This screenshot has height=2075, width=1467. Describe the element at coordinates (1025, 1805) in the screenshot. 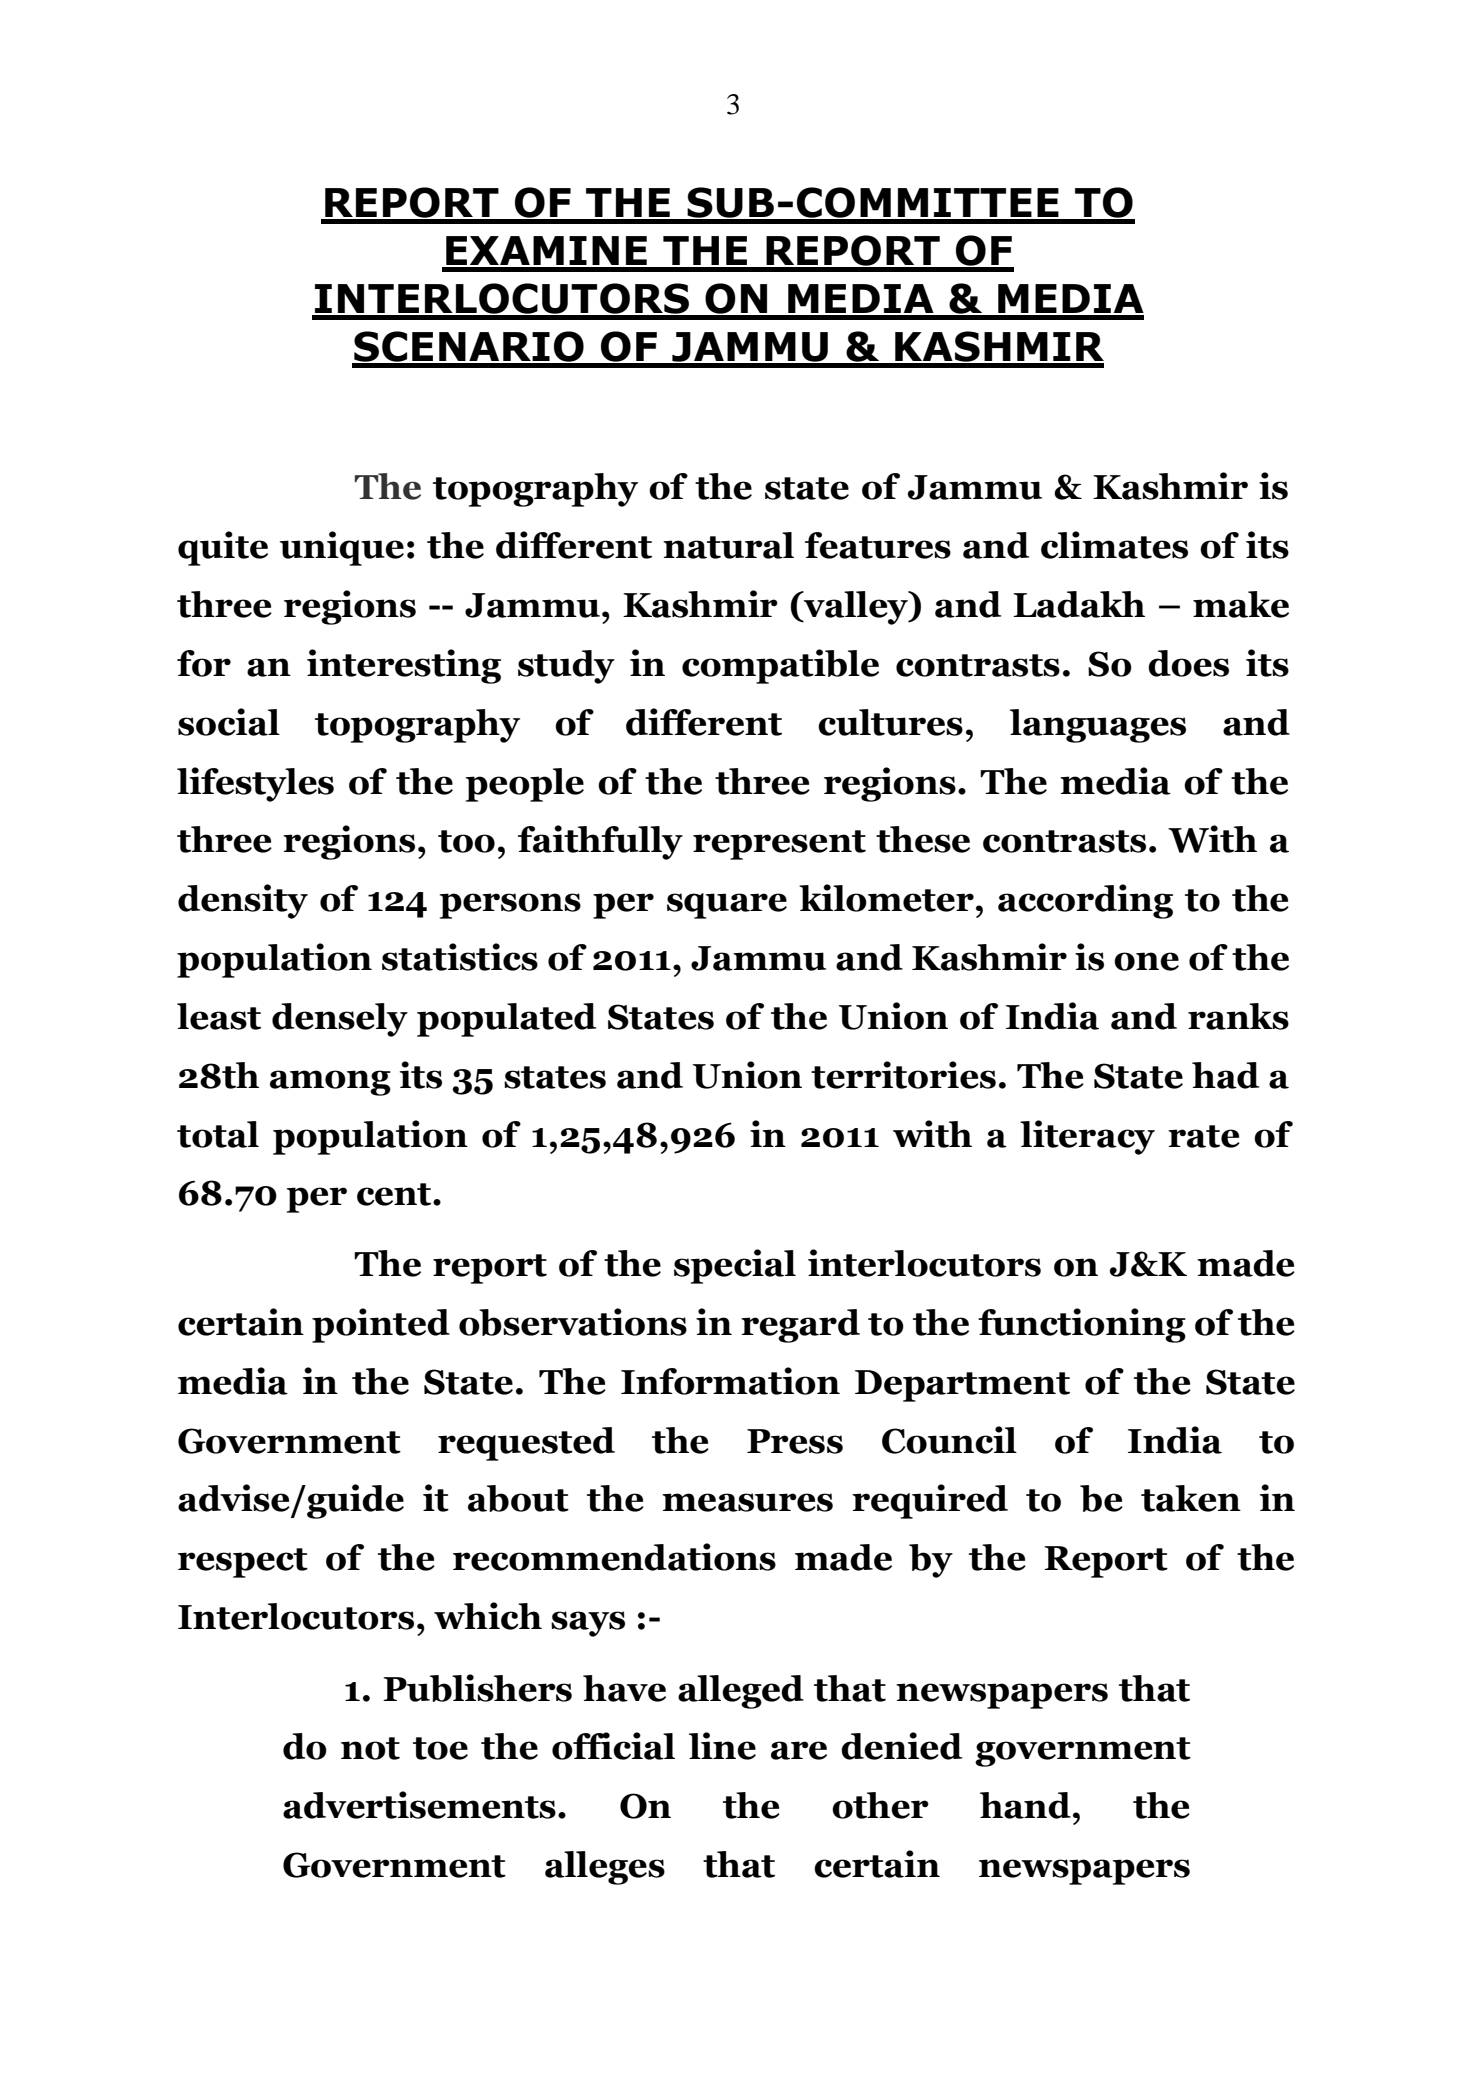

I see `hand` at that location.
